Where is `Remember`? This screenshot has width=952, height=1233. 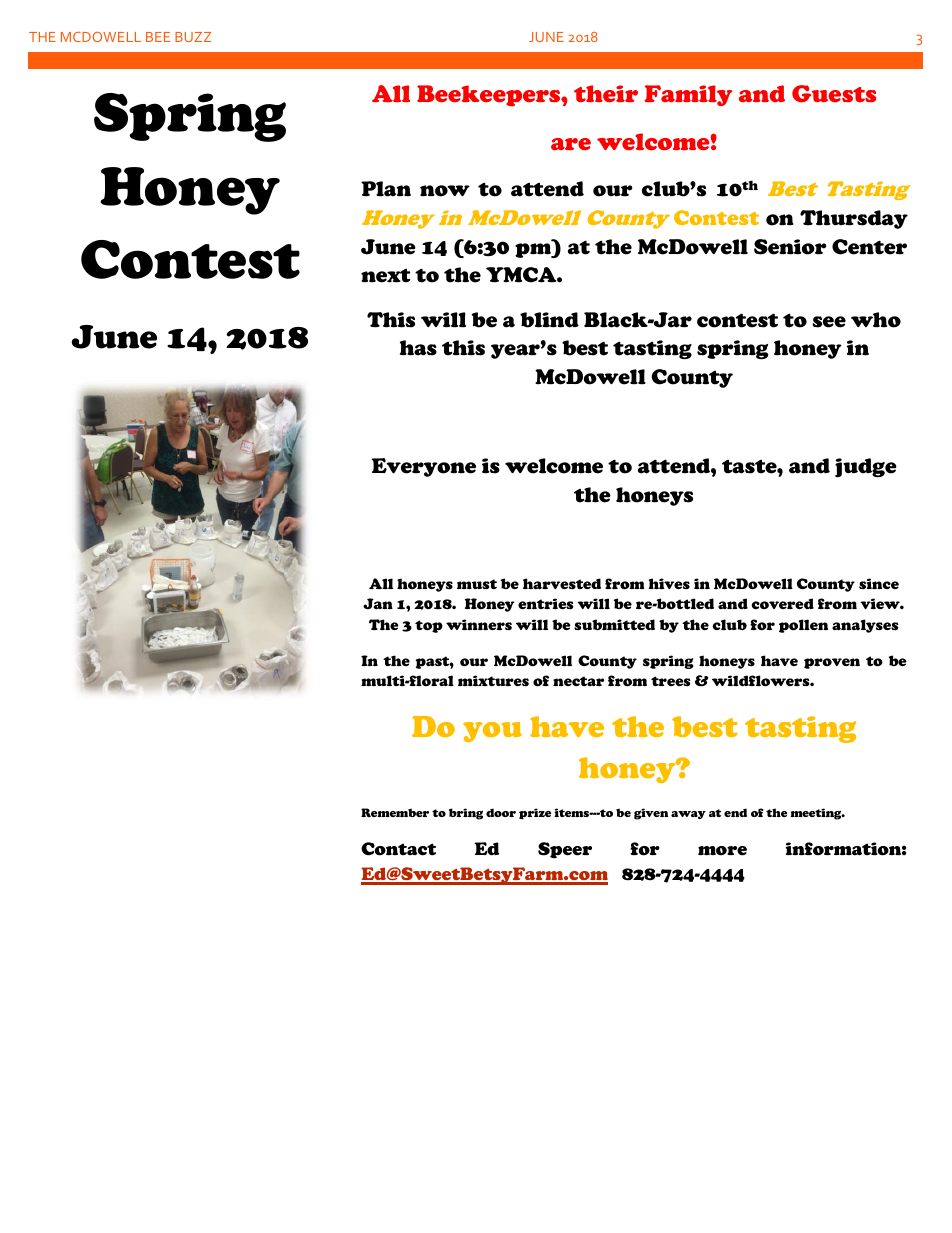
Remember is located at coordinates (395, 812).
